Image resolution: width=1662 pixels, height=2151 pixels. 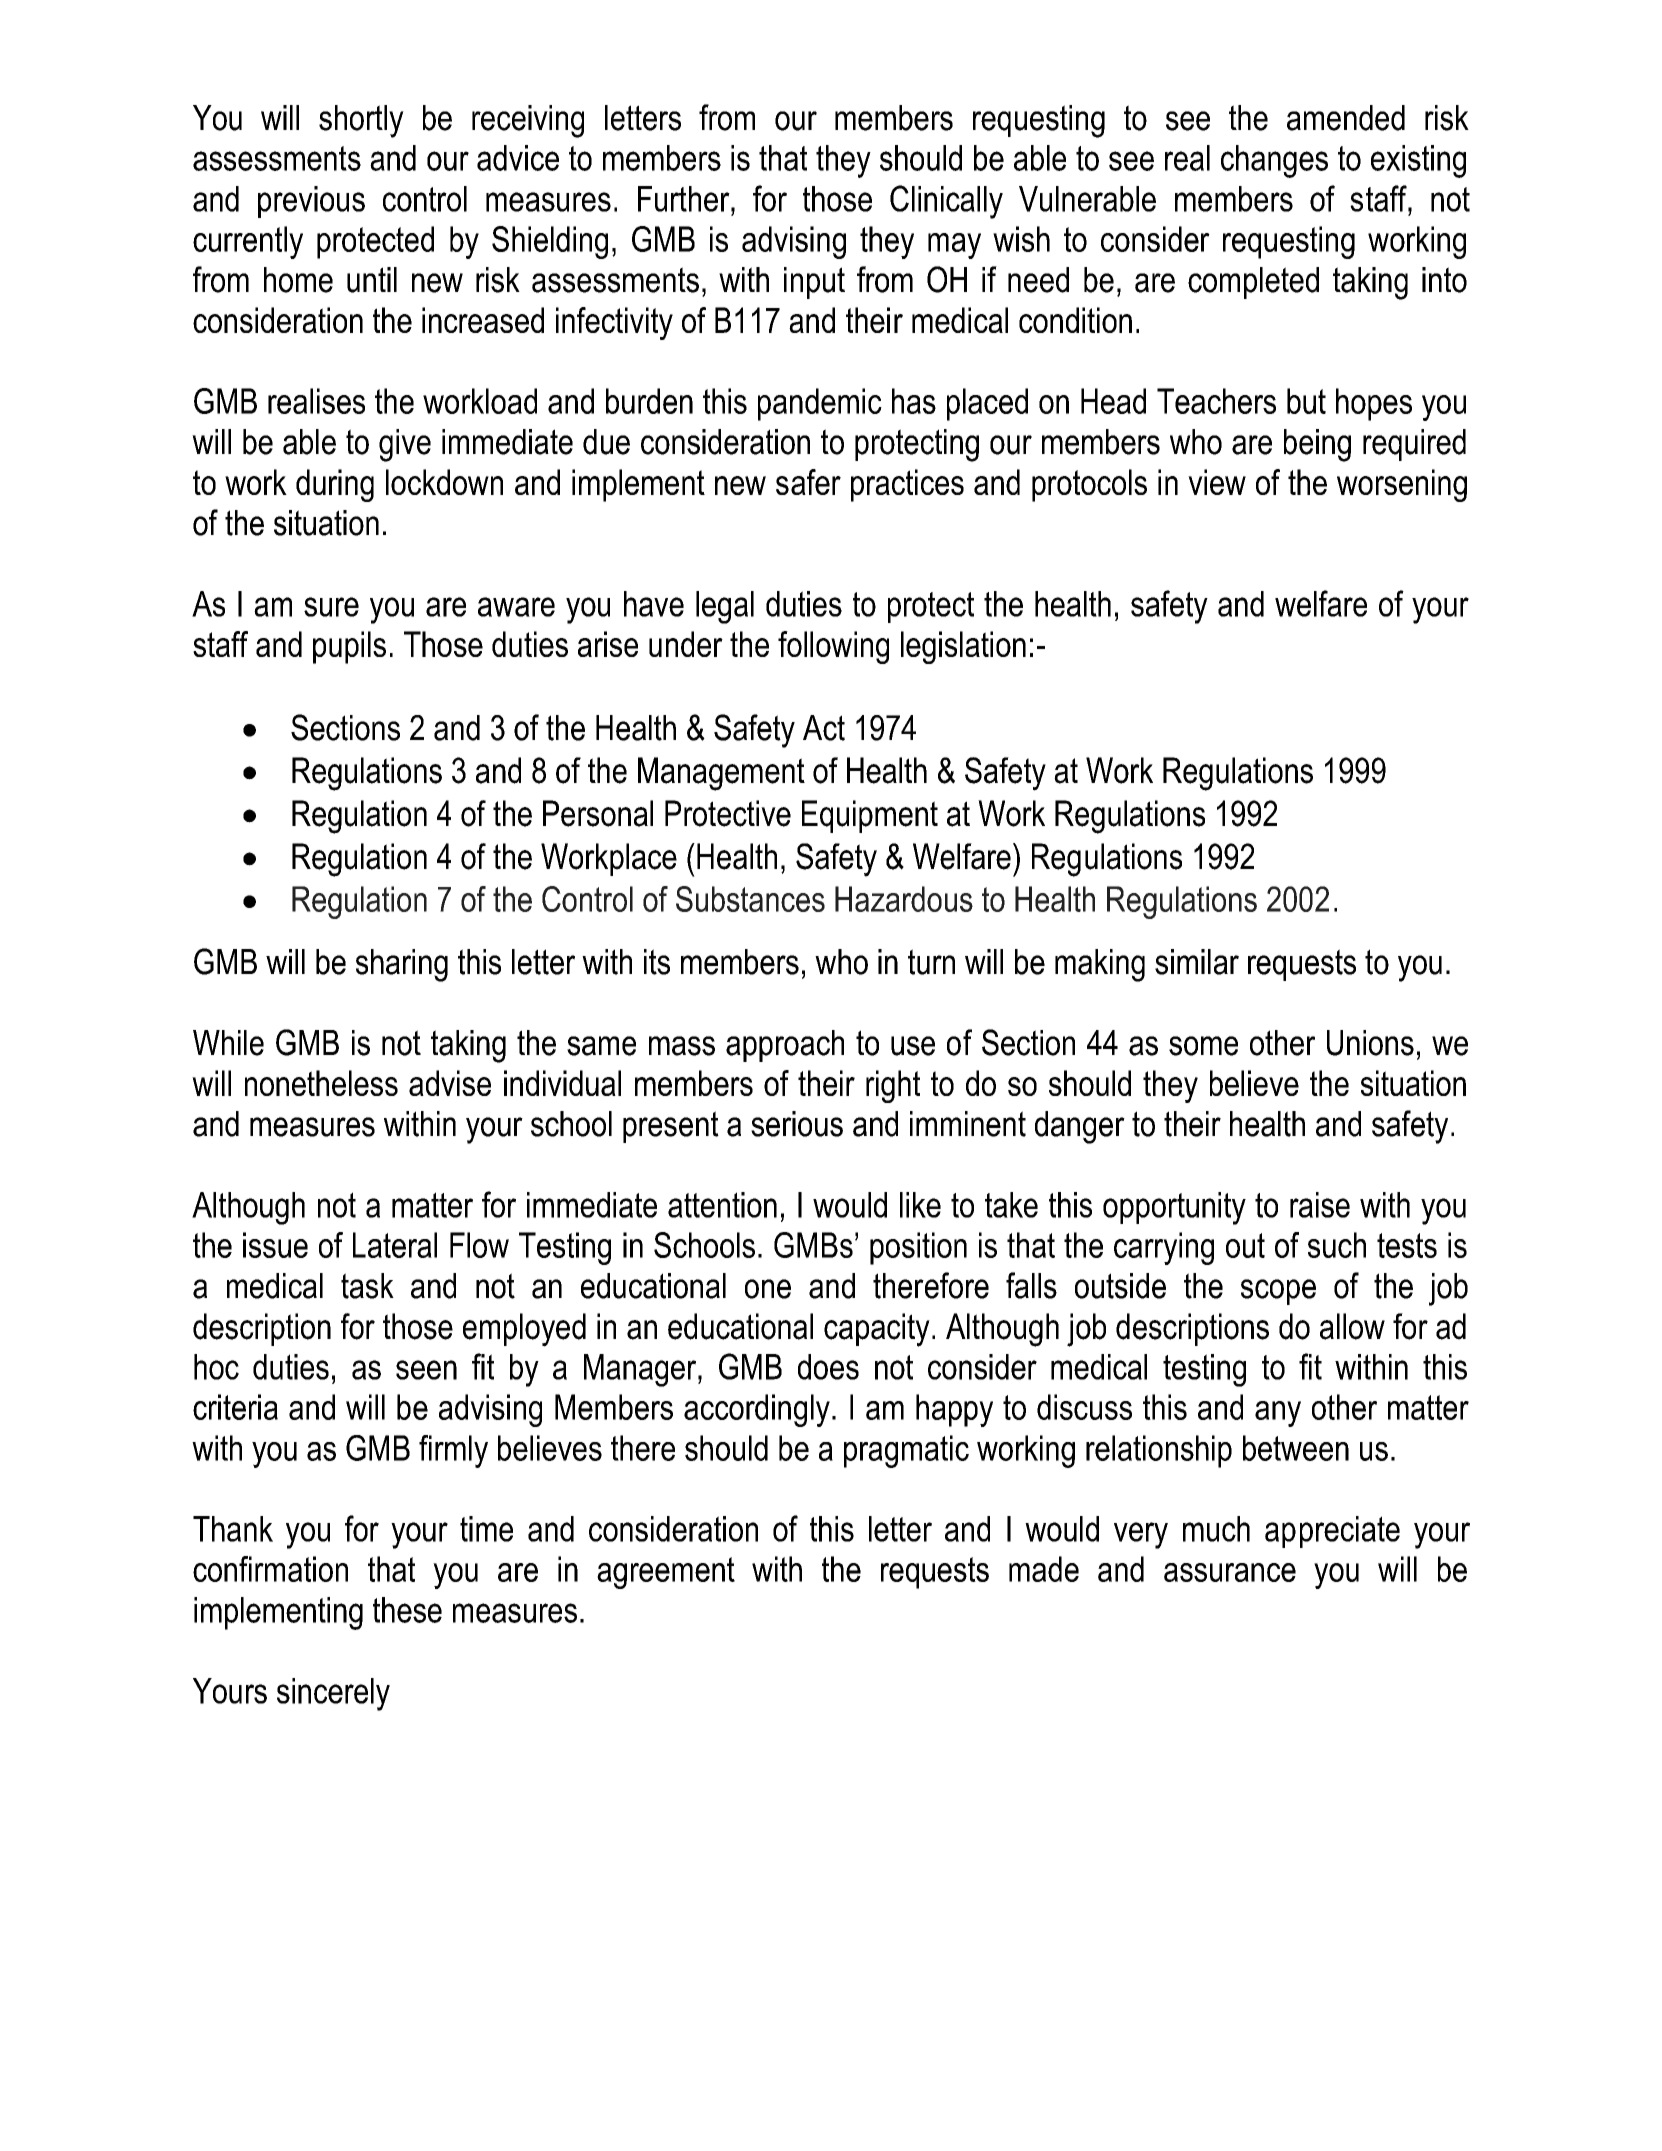 What do you see at coordinates (946, 202) in the screenshot?
I see `Clinically` at bounding box center [946, 202].
